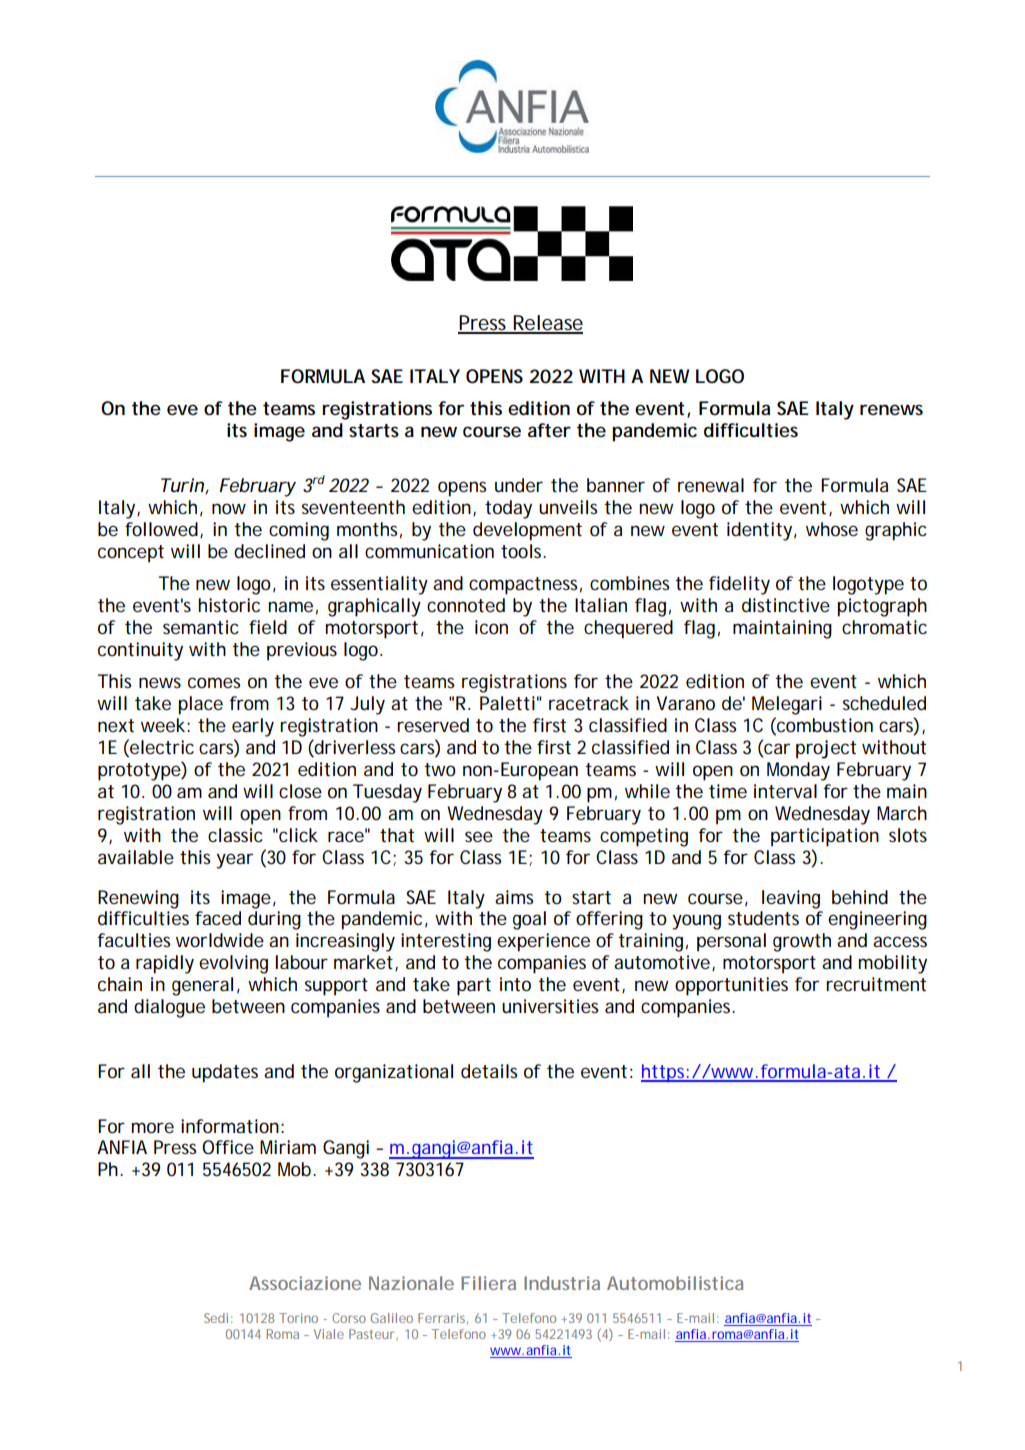 The height and width of the screenshot is (1450, 1025). I want to click on recruitment, so click(876, 984).
